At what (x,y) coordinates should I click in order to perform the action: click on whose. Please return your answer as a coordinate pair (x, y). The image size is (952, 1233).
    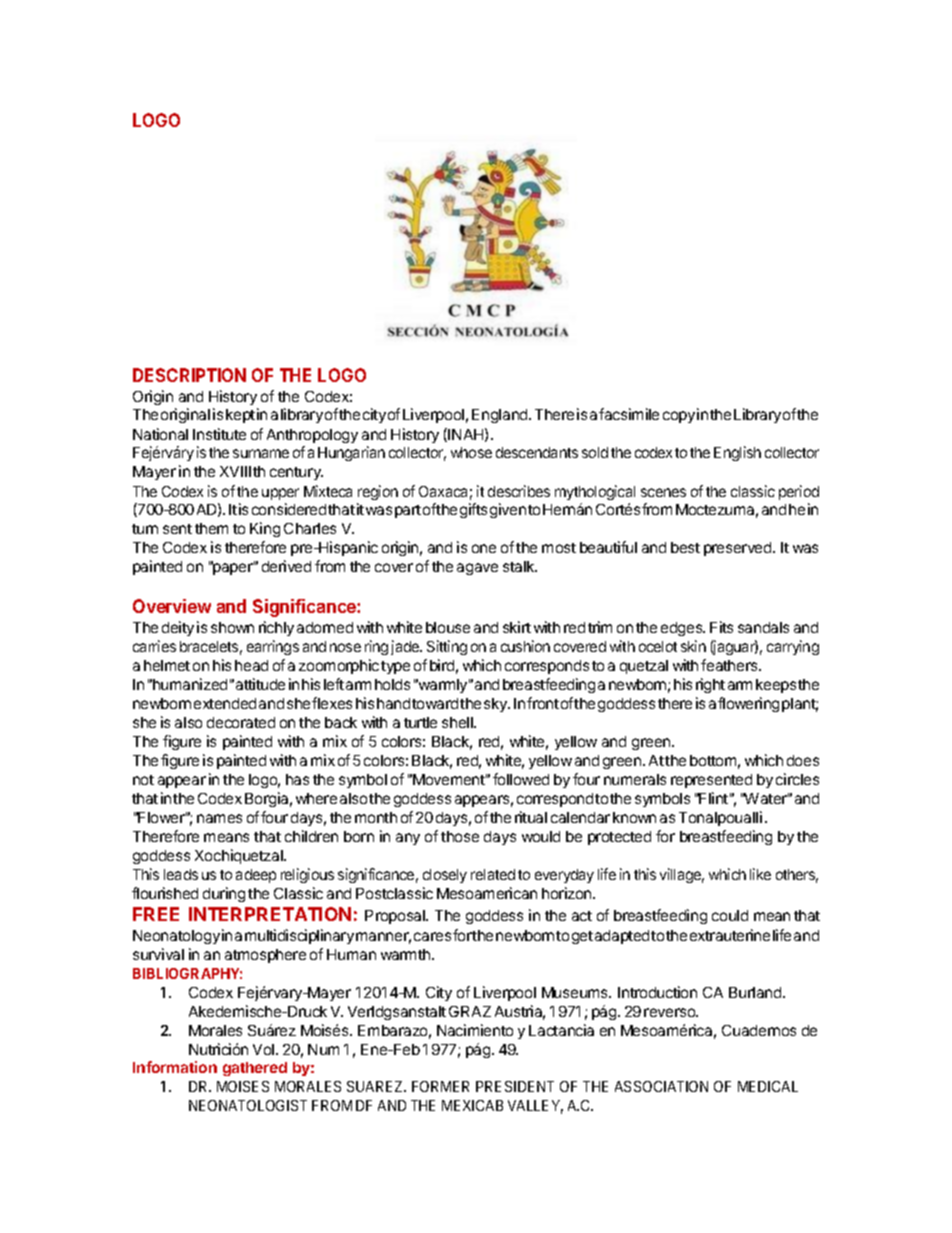
    Looking at the image, I should click on (471, 452).
